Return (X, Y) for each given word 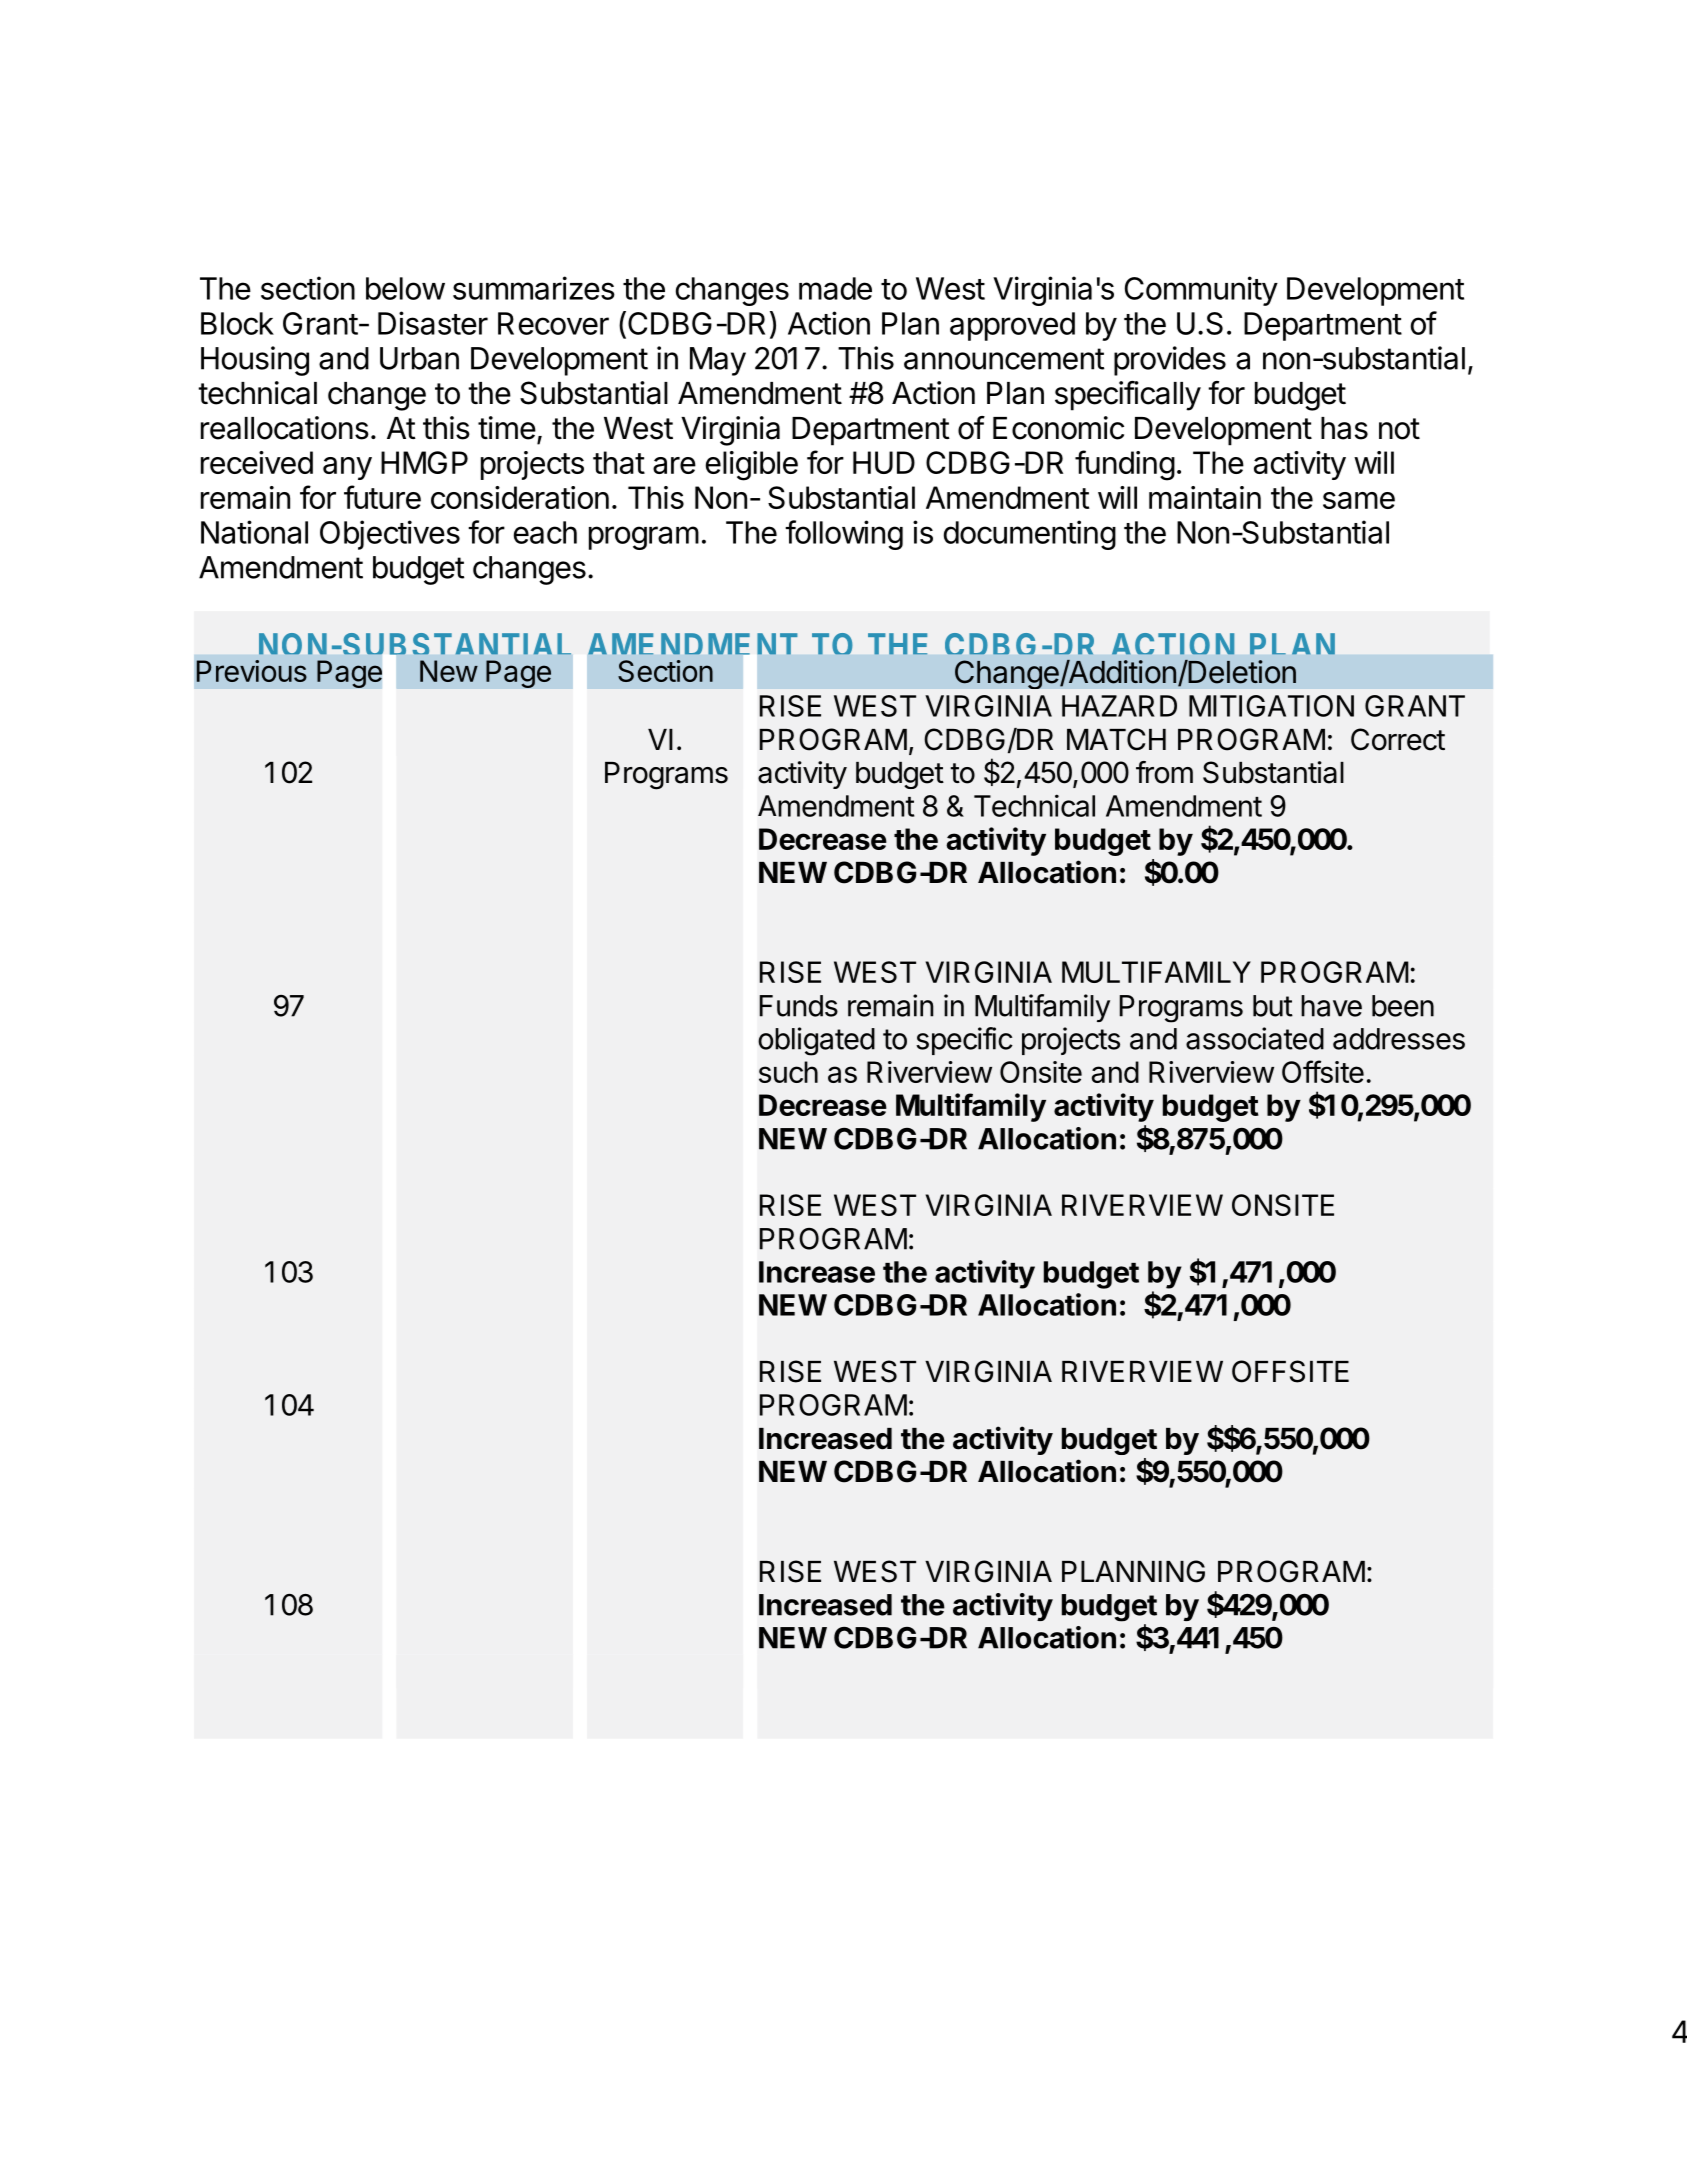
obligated (816, 1041)
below (405, 288)
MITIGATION (1271, 706)
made (835, 288)
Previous (252, 671)
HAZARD (1119, 706)
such (788, 1072)
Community (1201, 291)
